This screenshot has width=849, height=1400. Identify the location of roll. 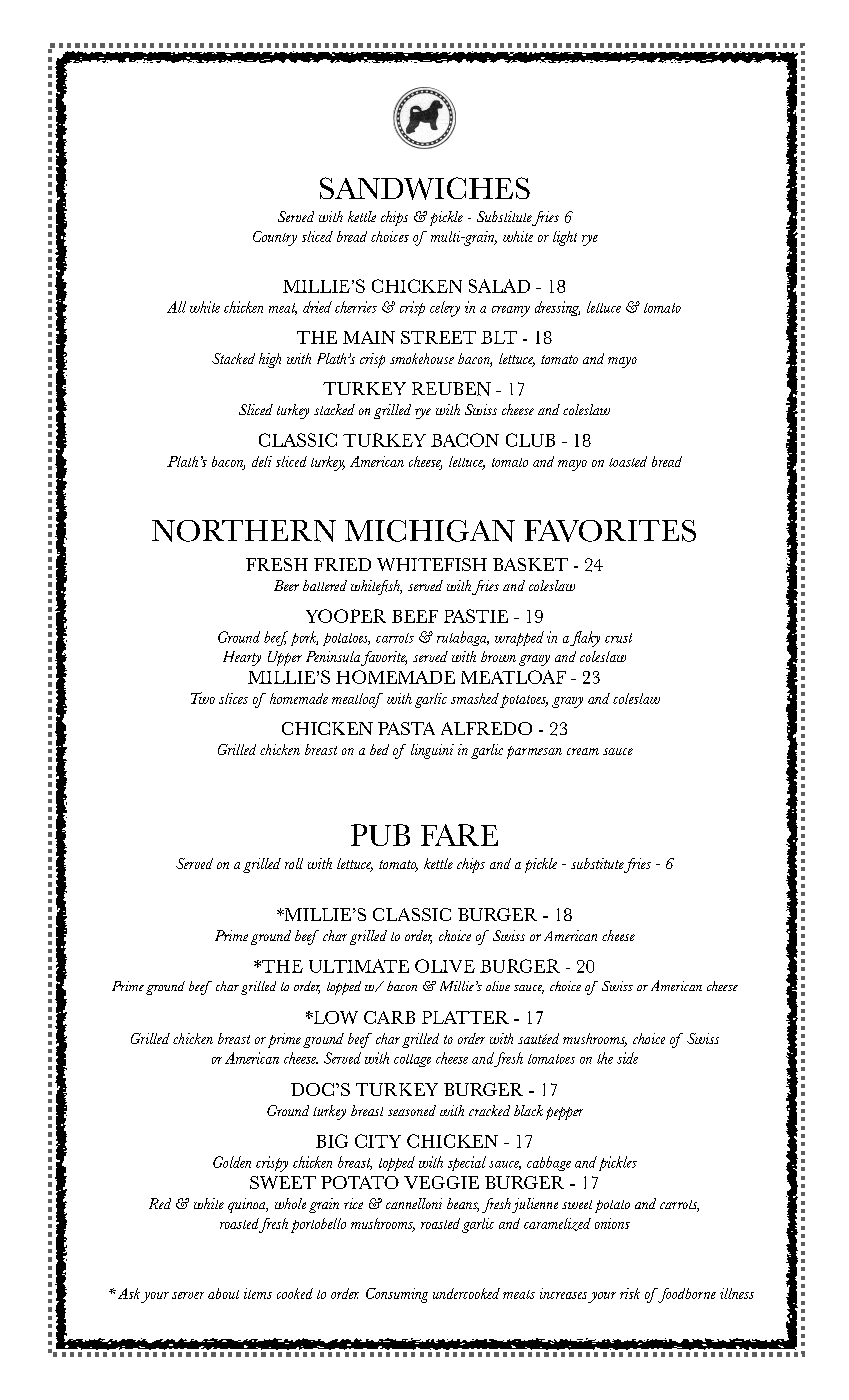
(294, 863).
